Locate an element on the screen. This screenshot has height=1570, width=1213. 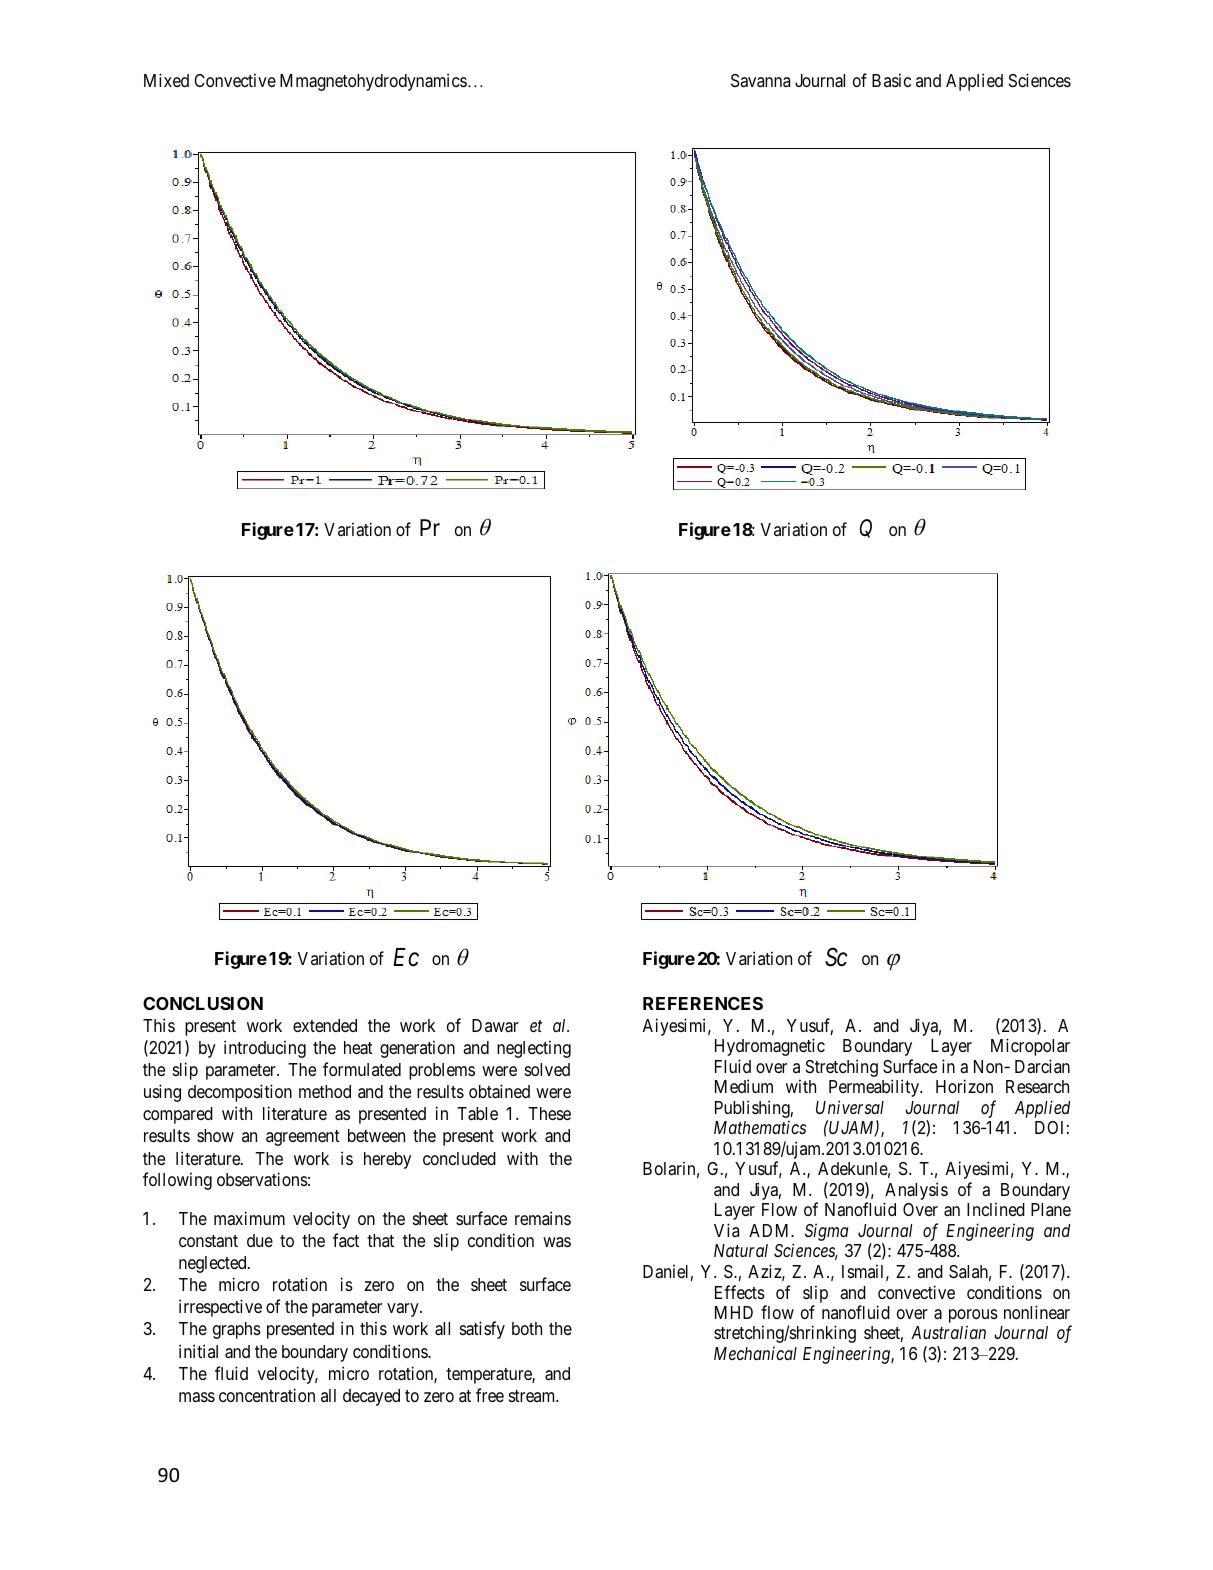
Mixed is located at coordinates (166, 80).
